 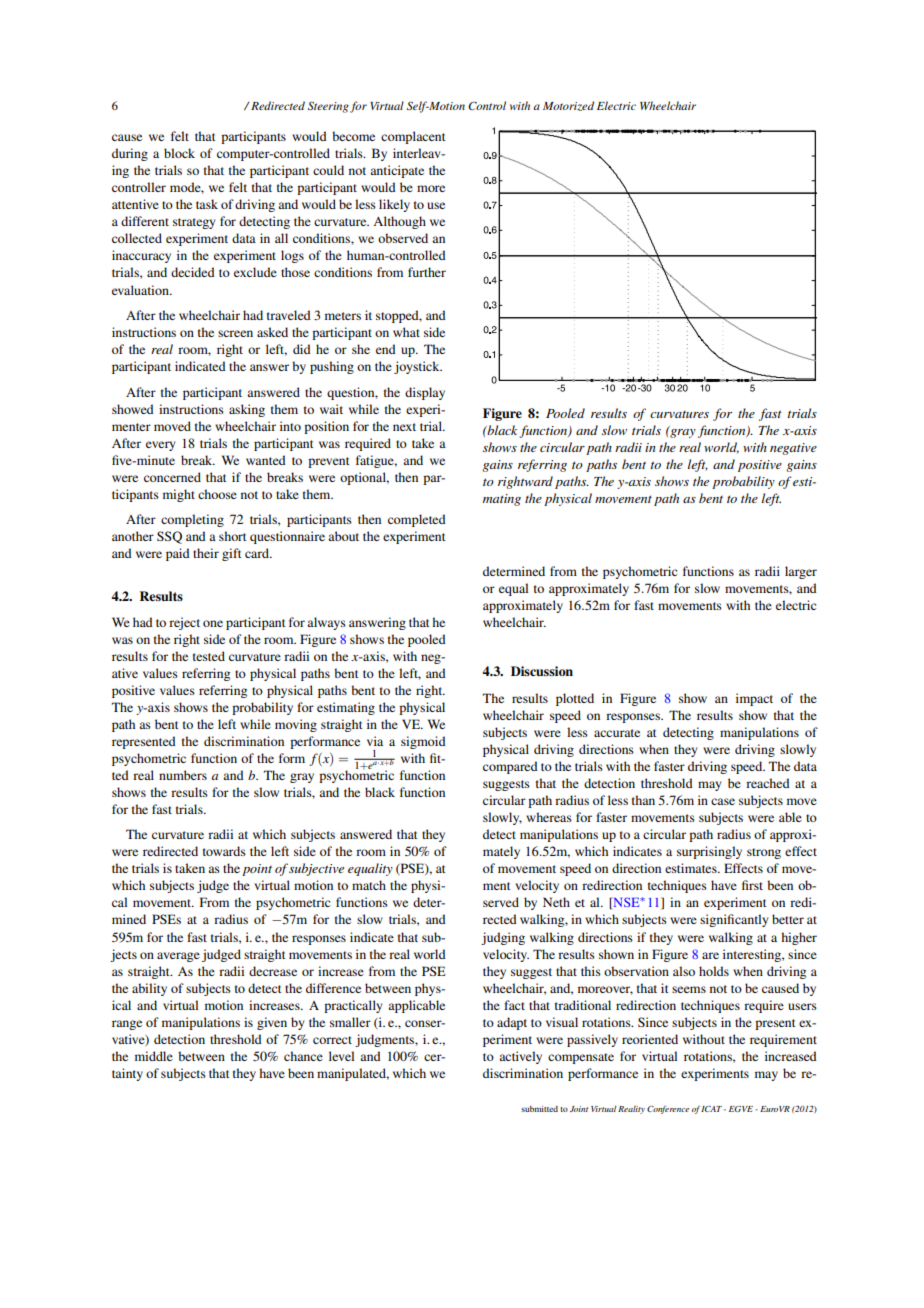 What do you see at coordinates (413, 137) in the document?
I see `complacent` at bounding box center [413, 137].
